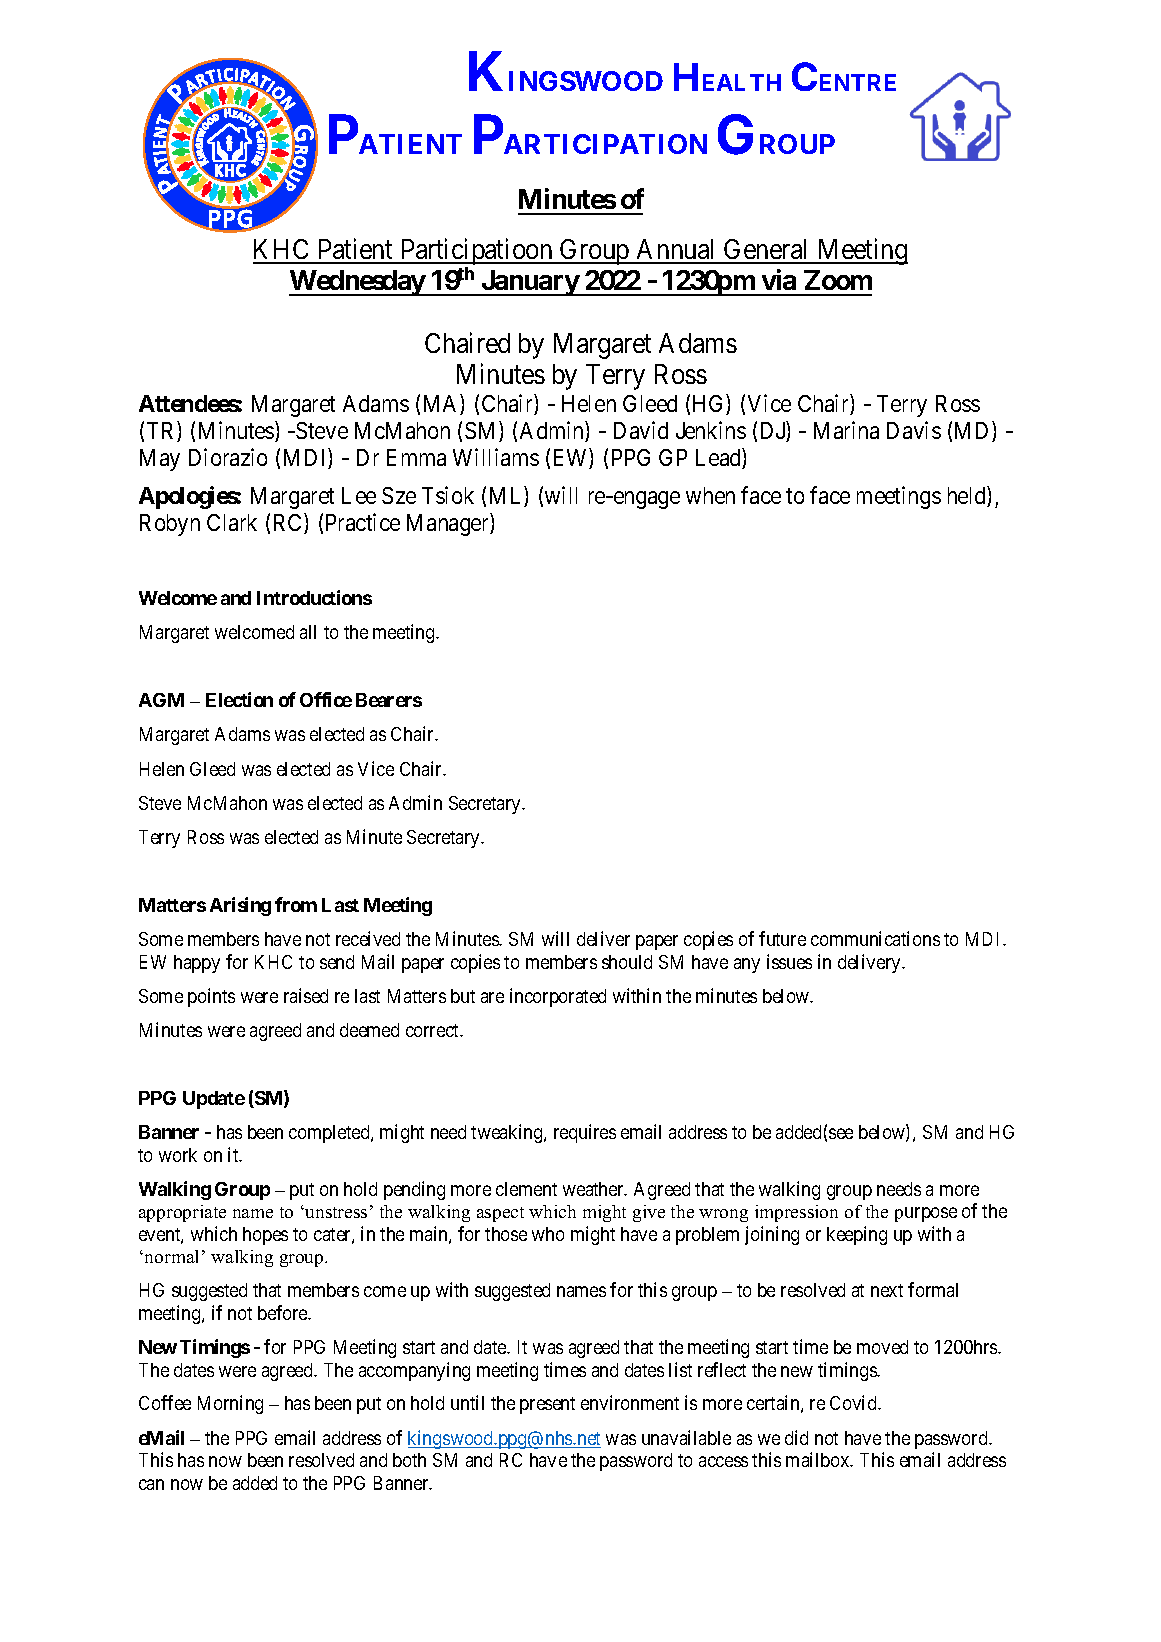 Image resolution: width=1161 pixels, height=1642 pixels. I want to click on who, so click(548, 1234).
